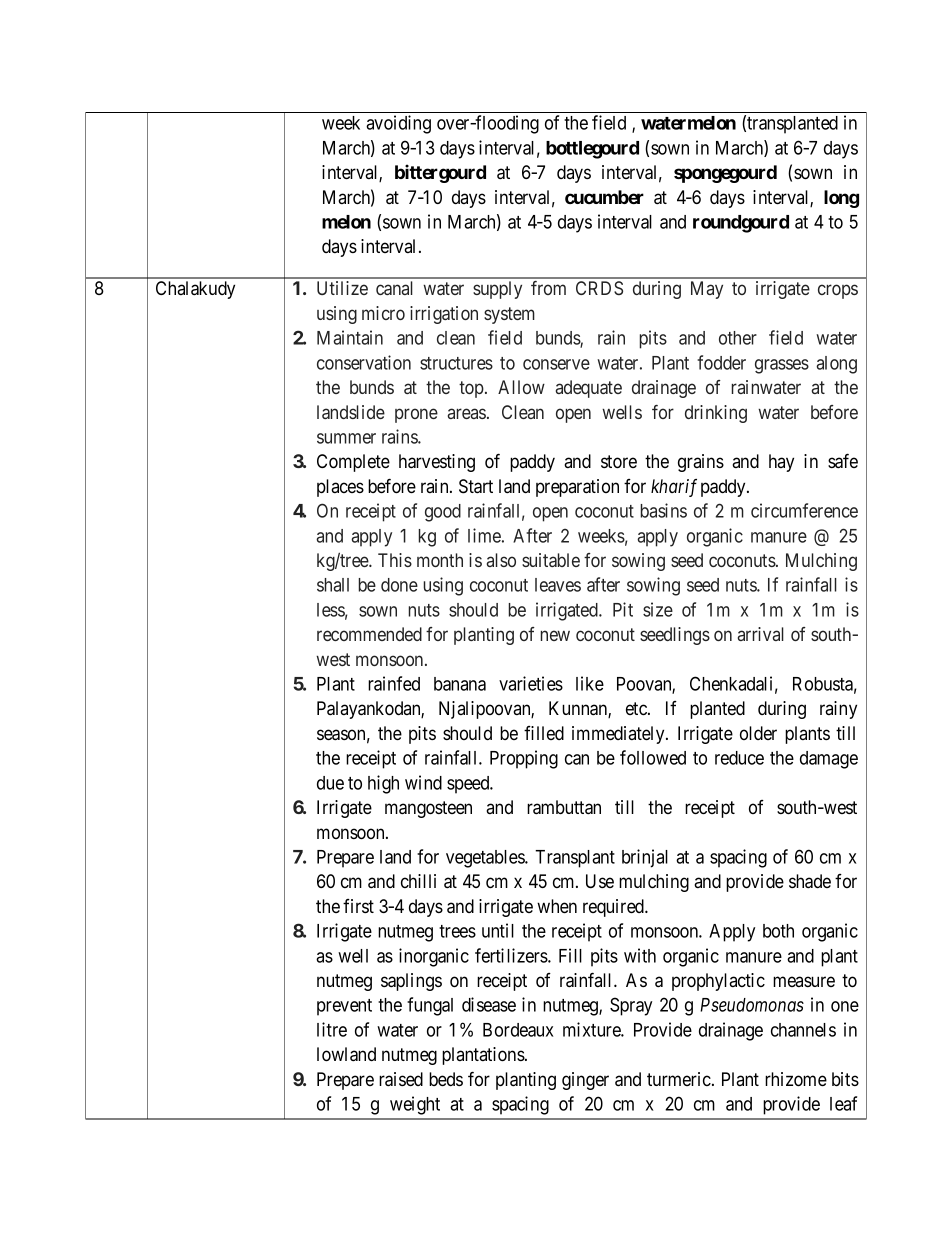  I want to click on crops, so click(838, 291).
